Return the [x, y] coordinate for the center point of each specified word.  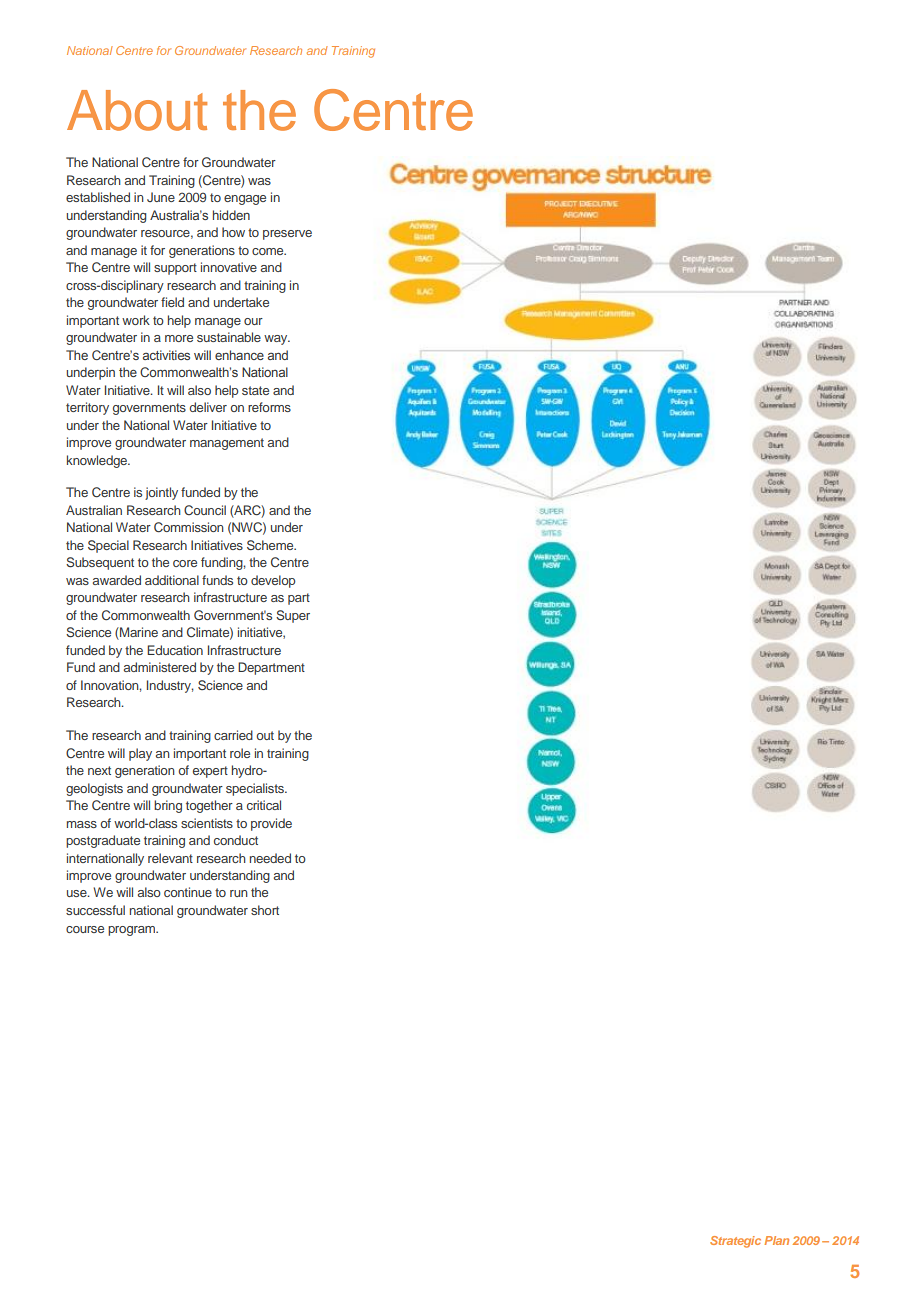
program [132, 931]
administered [160, 667]
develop [273, 581]
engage [245, 200]
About [137, 110]
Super [293, 616]
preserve [287, 235]
